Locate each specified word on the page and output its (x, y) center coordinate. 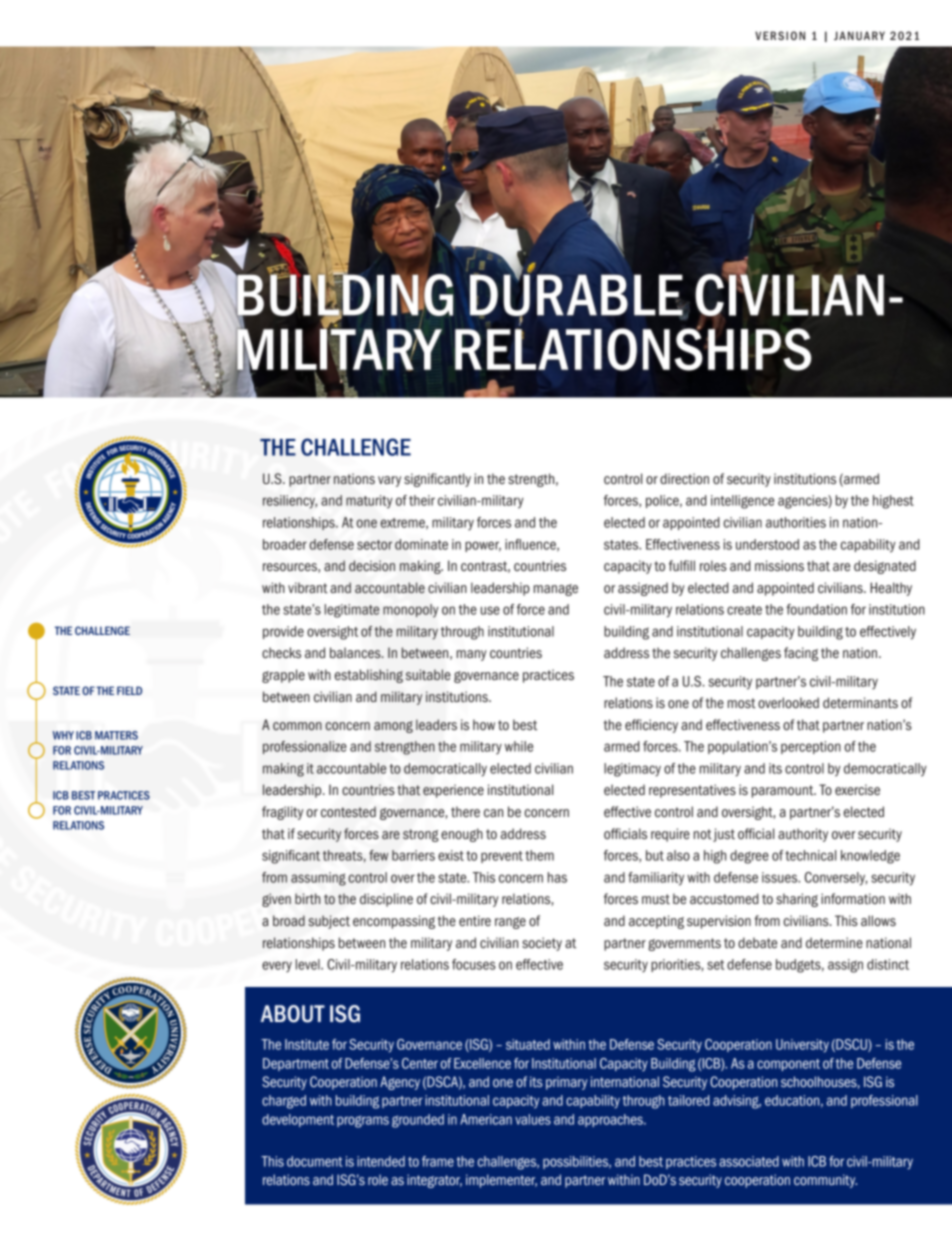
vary (389, 481)
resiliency (290, 502)
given (276, 900)
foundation (816, 609)
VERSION (780, 35)
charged (284, 1102)
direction (684, 478)
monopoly (411, 611)
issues (781, 877)
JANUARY (859, 35)
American (486, 1119)
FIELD (129, 690)
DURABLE (577, 295)
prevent (502, 857)
